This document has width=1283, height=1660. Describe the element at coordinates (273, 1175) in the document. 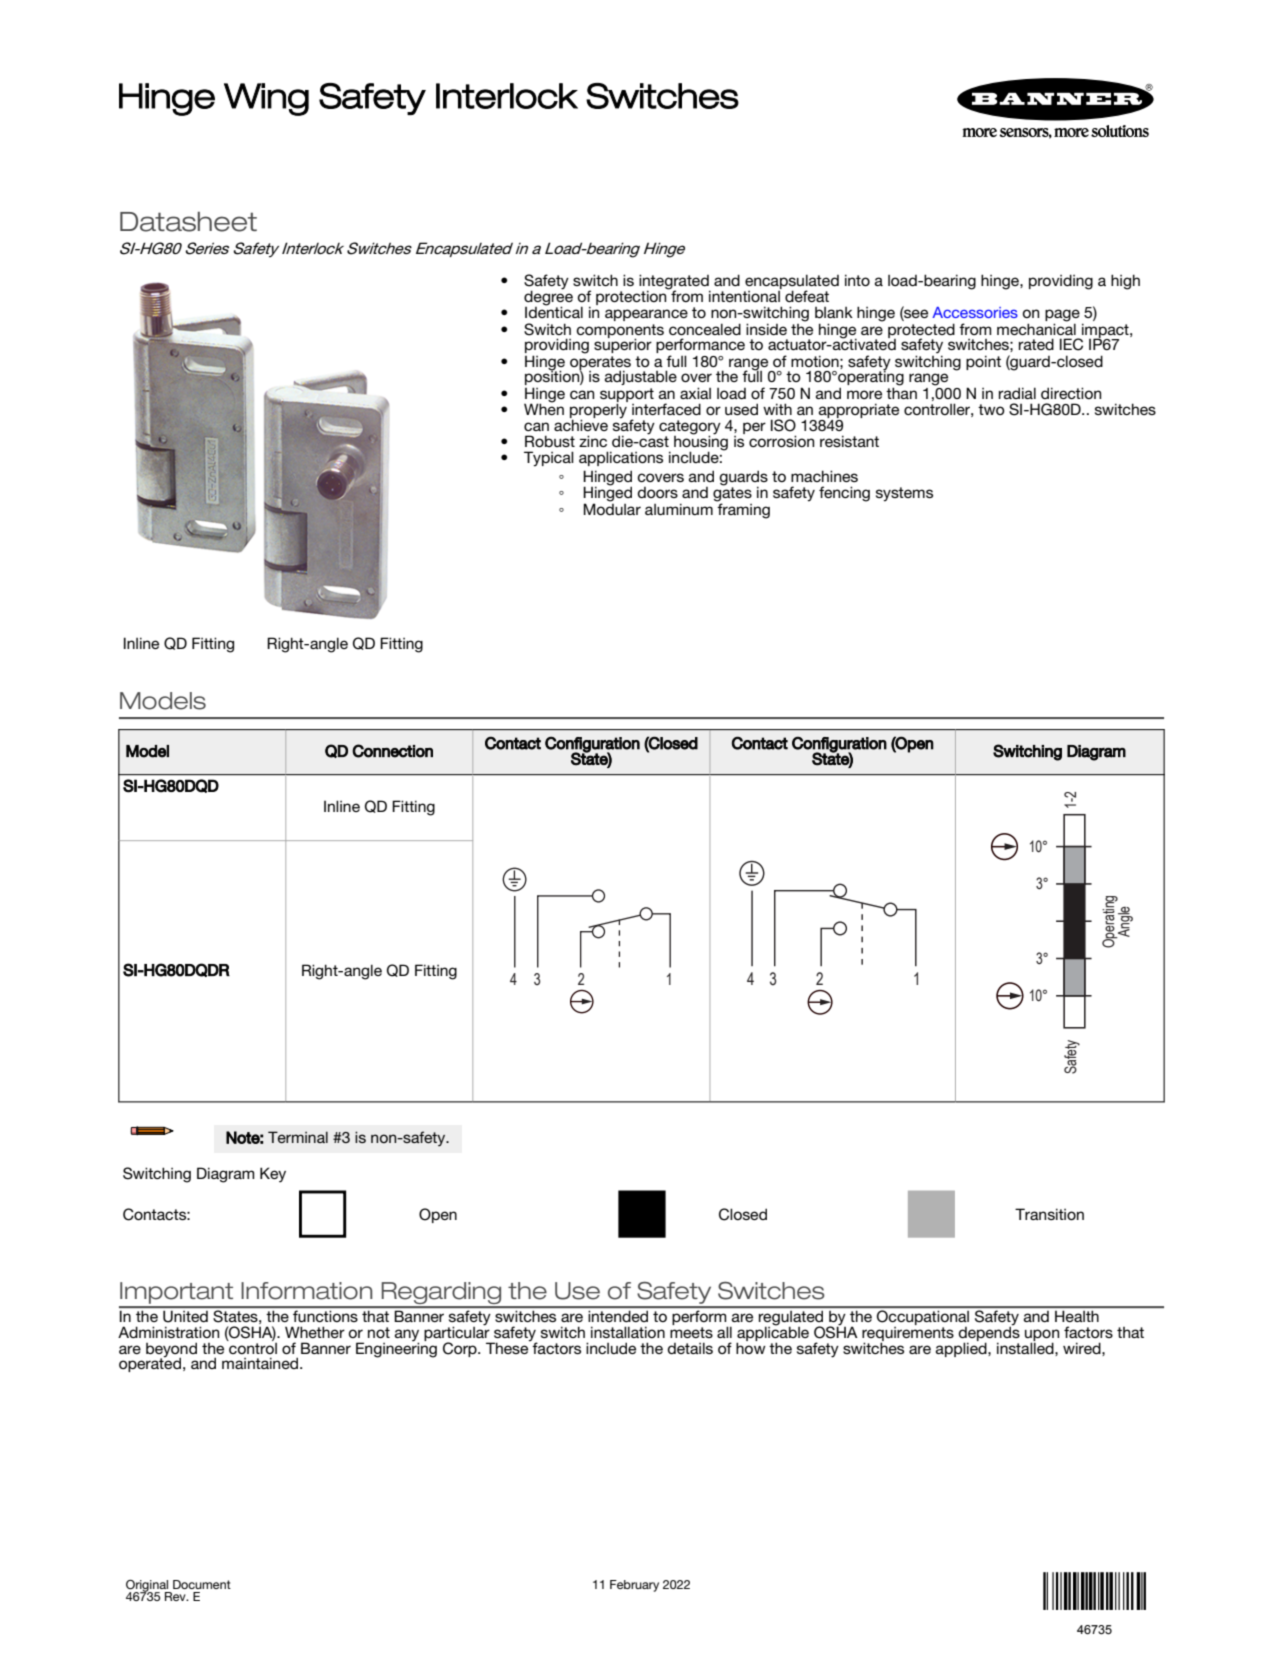

I see `Key` at that location.
